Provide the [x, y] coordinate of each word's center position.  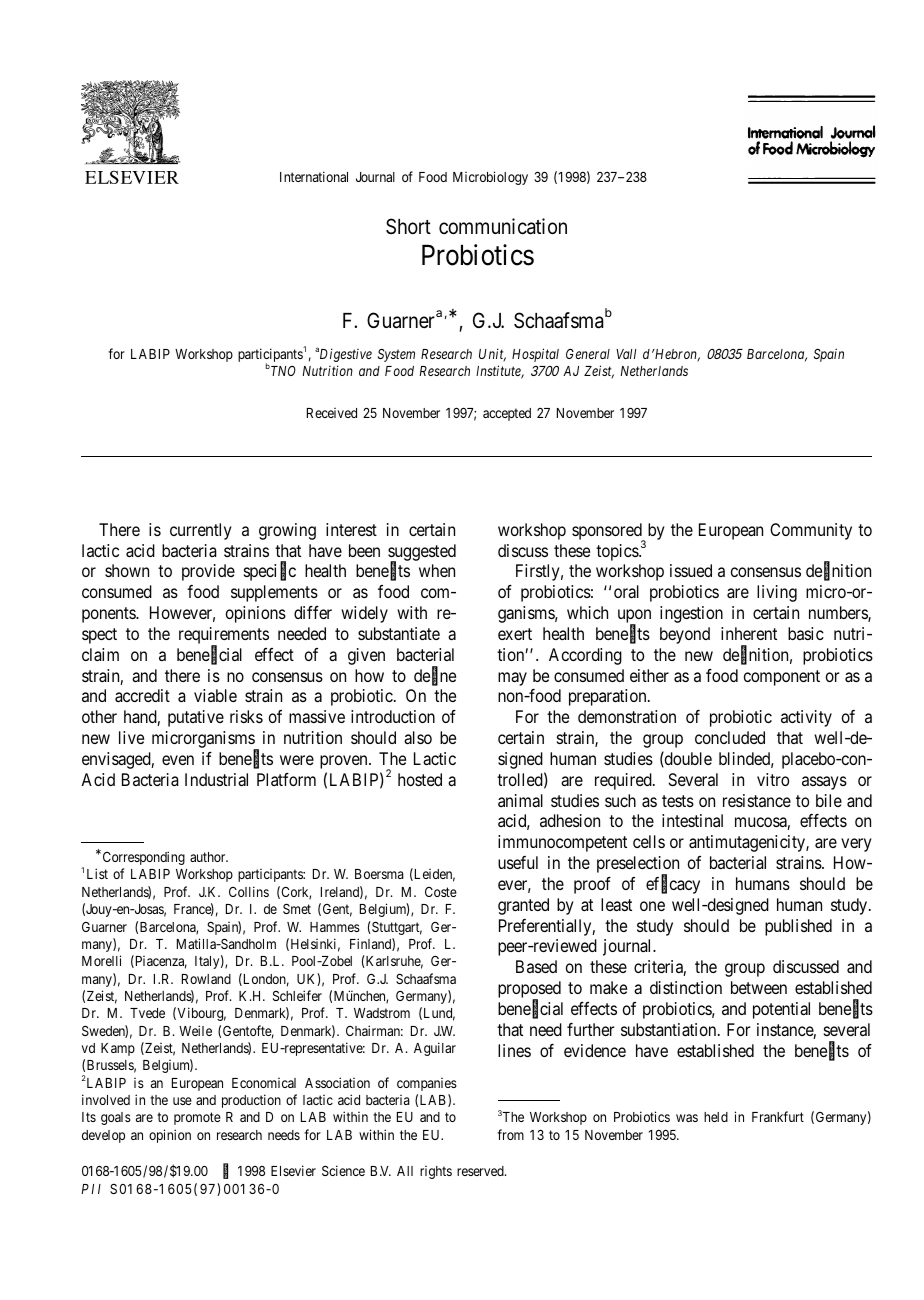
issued [691, 570]
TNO [282, 371]
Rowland [206, 979]
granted [523, 906]
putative [196, 718]
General [588, 353]
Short [408, 226]
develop [103, 1136]
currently [201, 531]
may [512, 679]
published [798, 927]
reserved [481, 1171]
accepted [507, 414]
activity [806, 718]
